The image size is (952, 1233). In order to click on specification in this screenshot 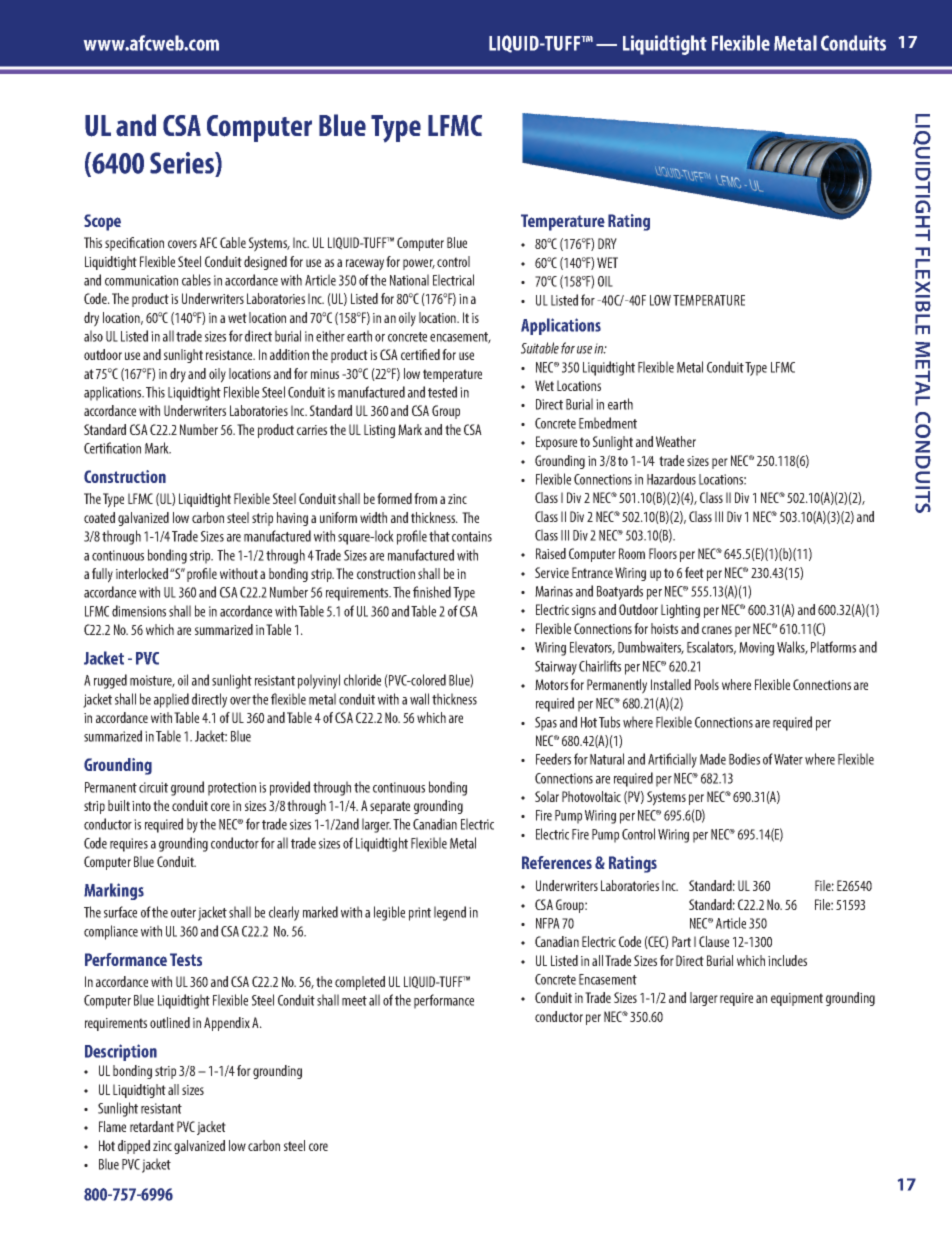, I will do `click(134, 244)`.
